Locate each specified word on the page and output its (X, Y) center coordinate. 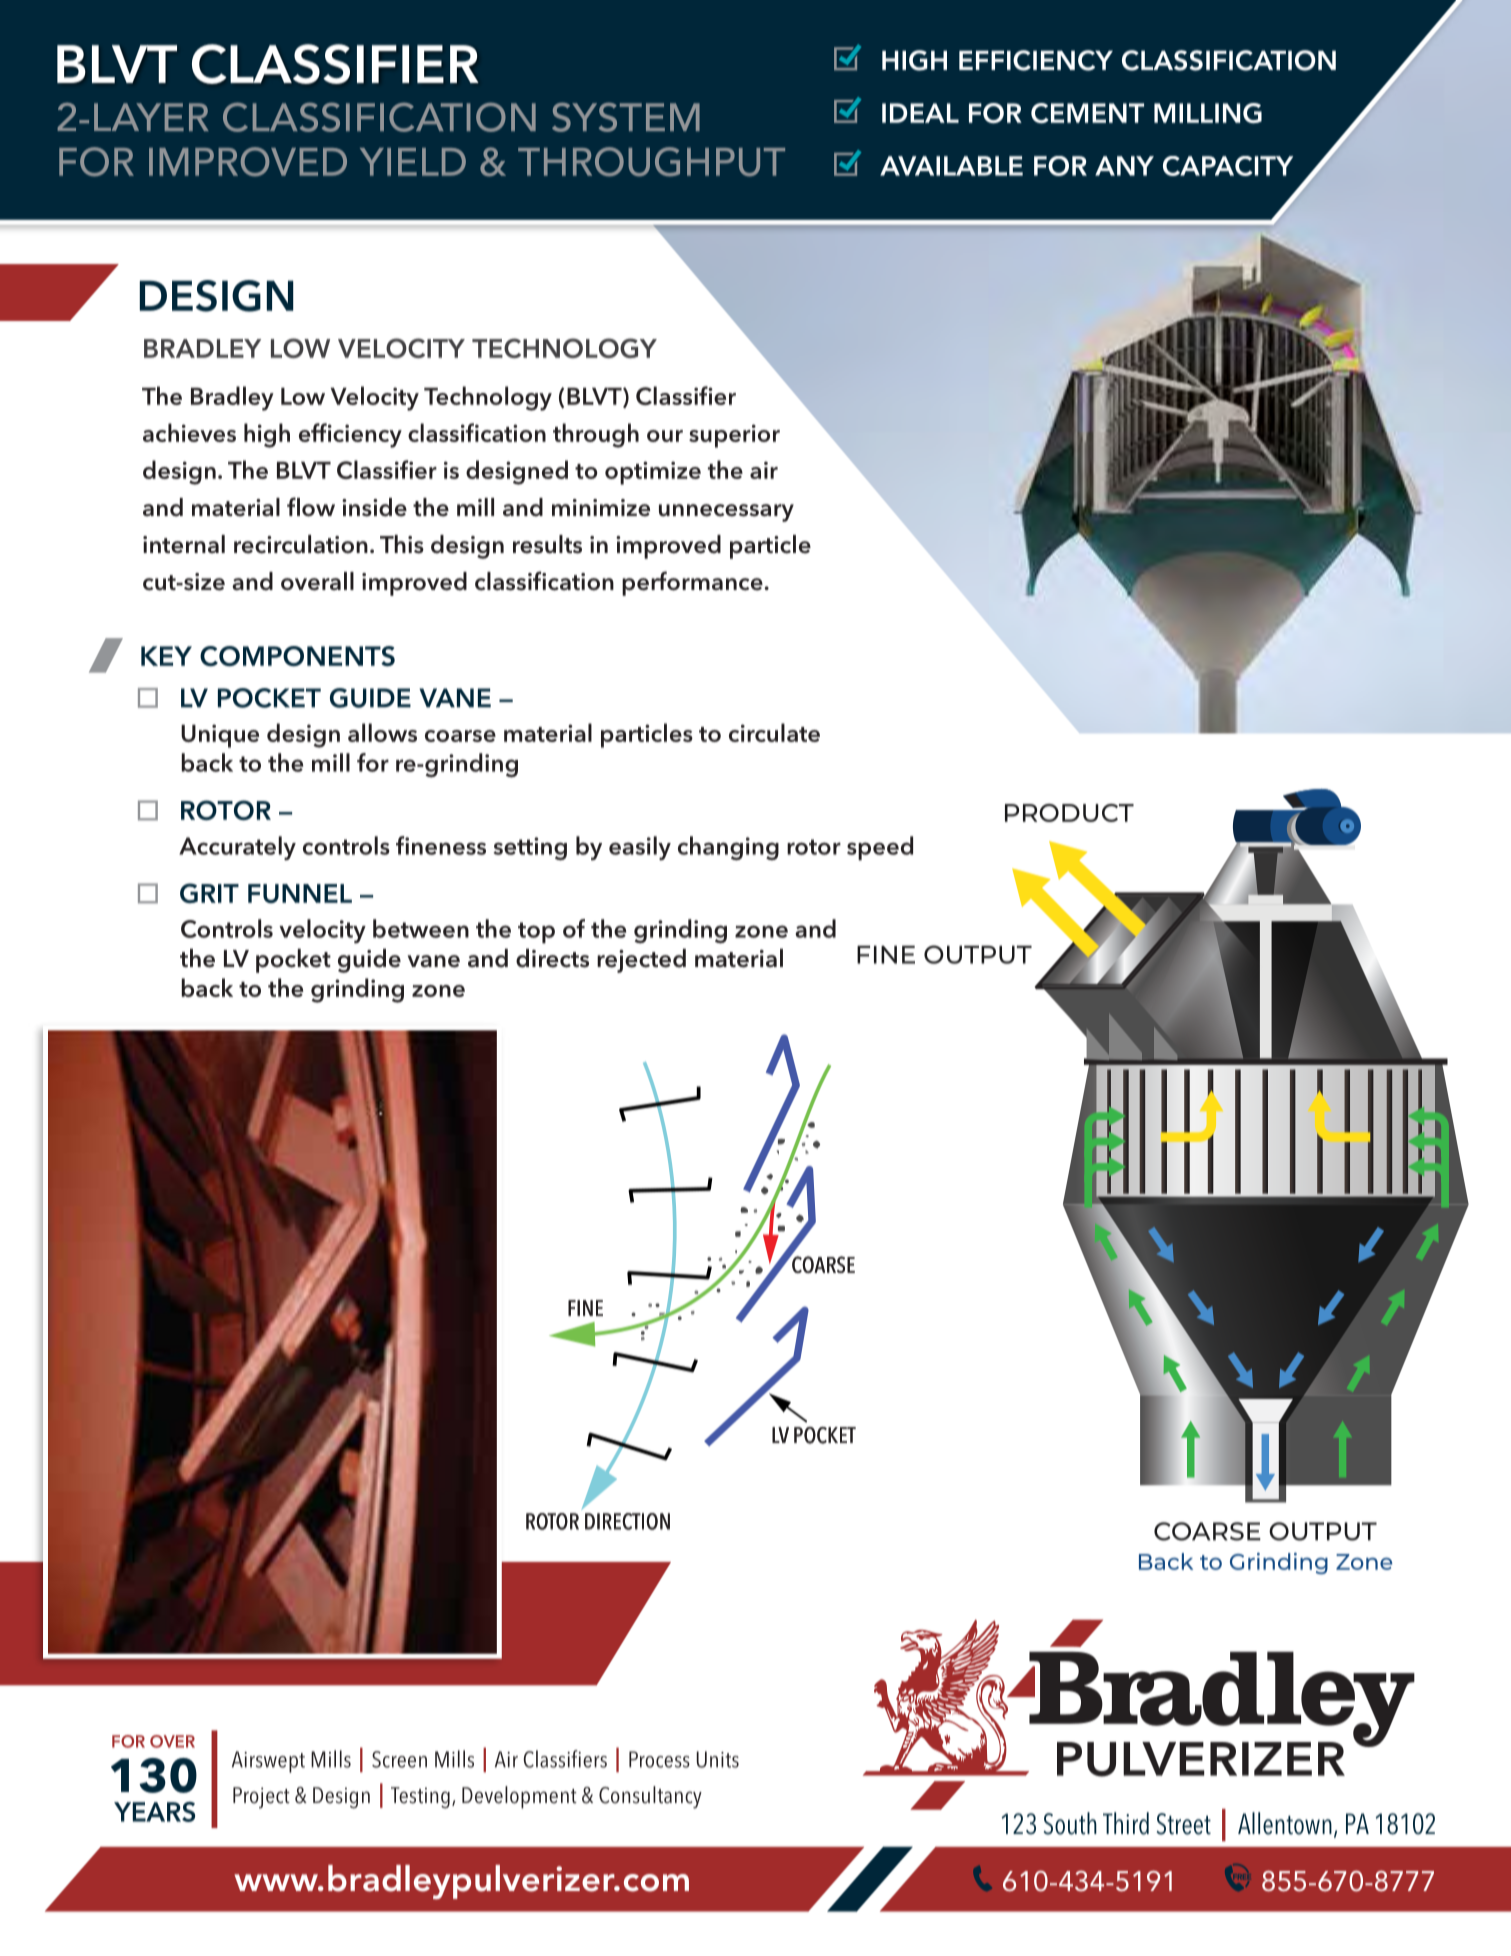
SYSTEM (626, 117)
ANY (1124, 166)
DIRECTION (627, 1521)
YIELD (413, 162)
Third (1126, 1823)
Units (718, 1759)
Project (261, 1798)
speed (880, 848)
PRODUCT (1069, 813)
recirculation (301, 544)
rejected (641, 961)
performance (693, 583)
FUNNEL (300, 893)
